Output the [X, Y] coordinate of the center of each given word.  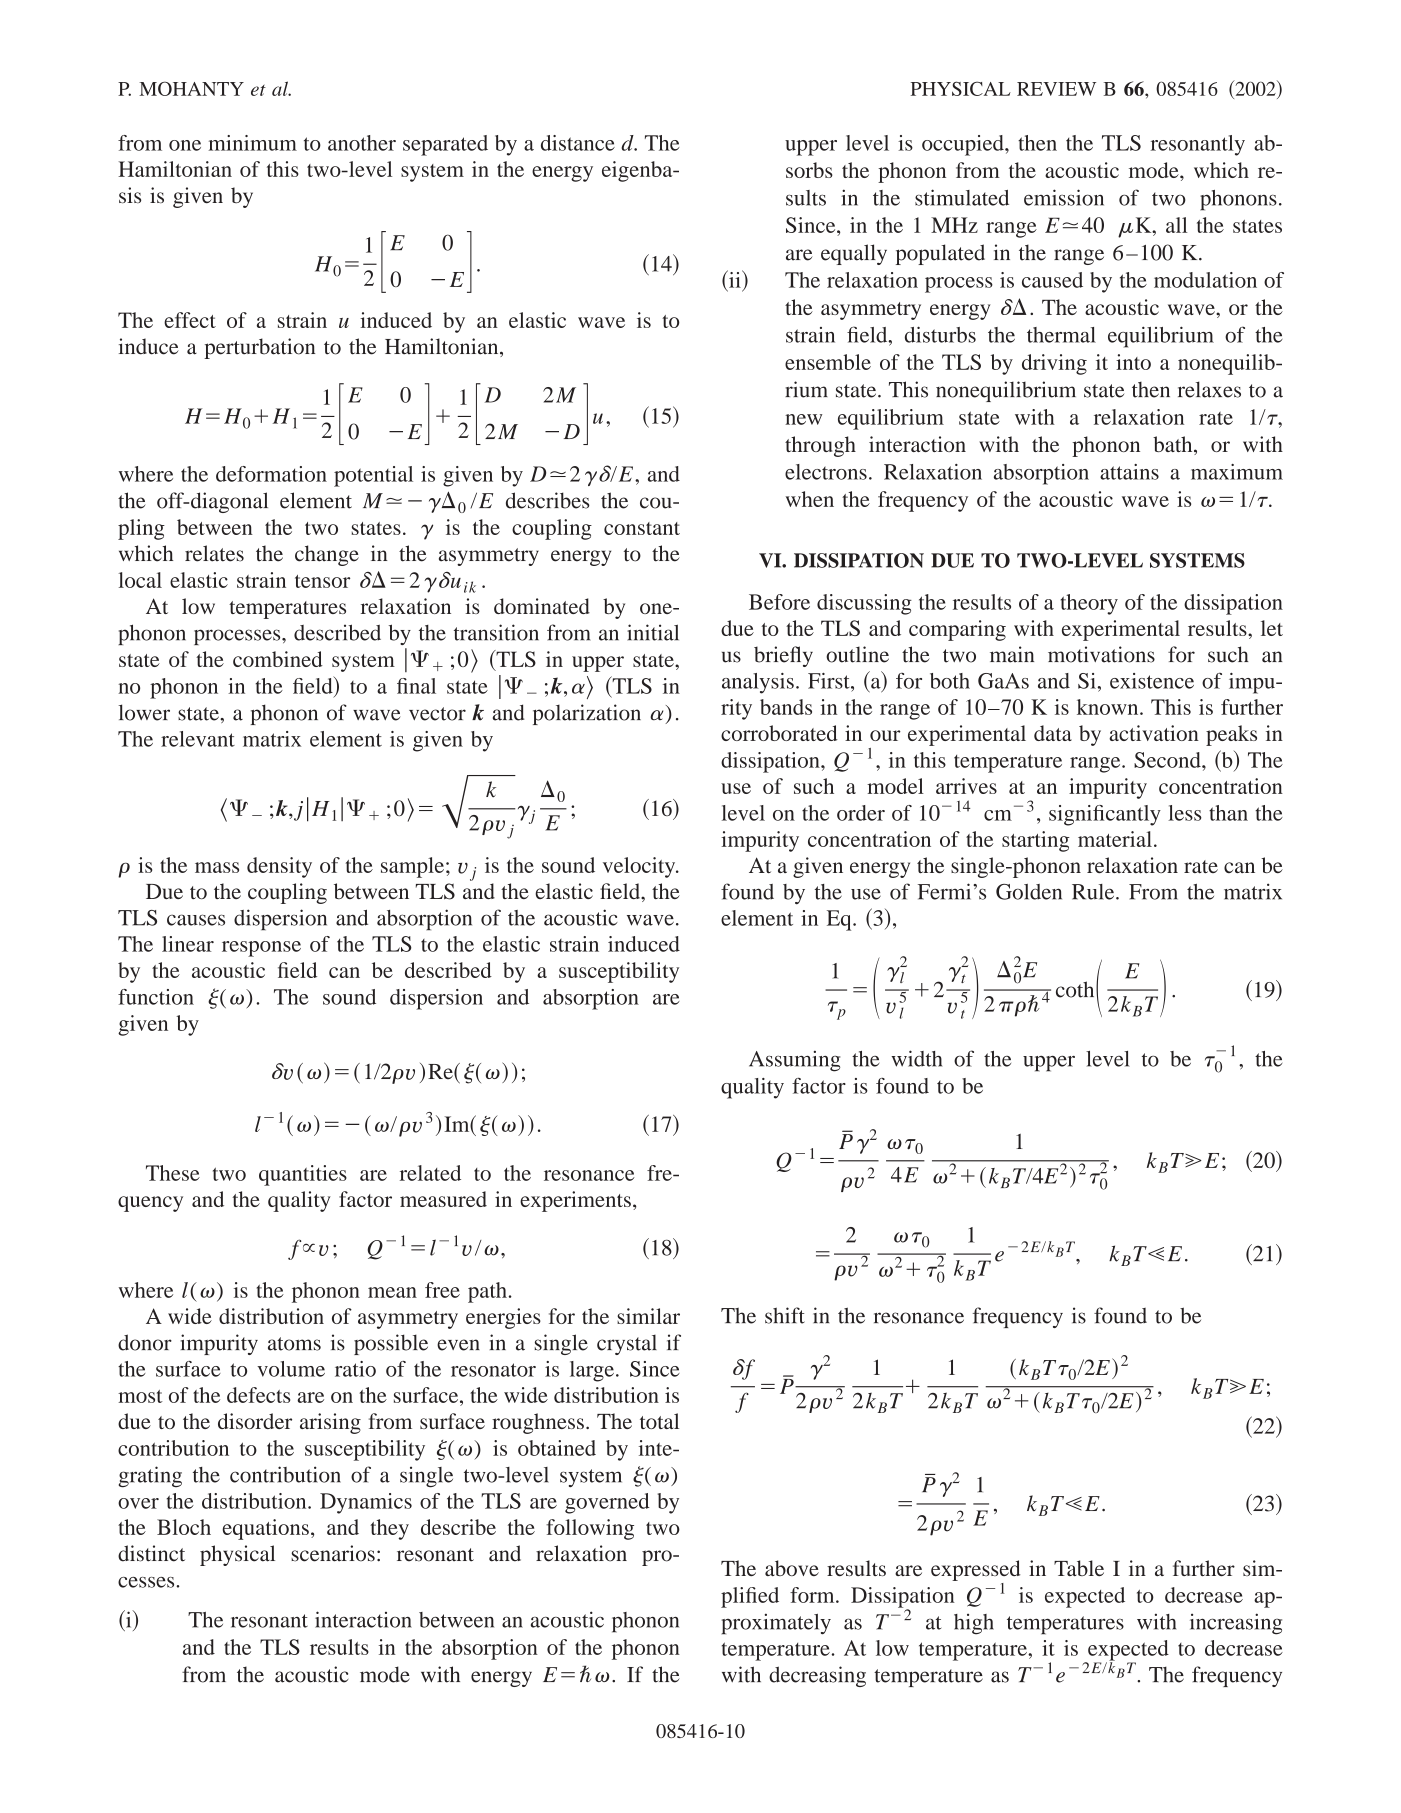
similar [648, 1316]
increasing [1236, 1624]
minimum [252, 143]
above [792, 1568]
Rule [1094, 892]
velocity [640, 867]
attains [1129, 472]
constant [642, 528]
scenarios [333, 1553]
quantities [303, 1175]
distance [578, 143]
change [327, 555]
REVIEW [1056, 89]
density [279, 867]
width [916, 1058]
